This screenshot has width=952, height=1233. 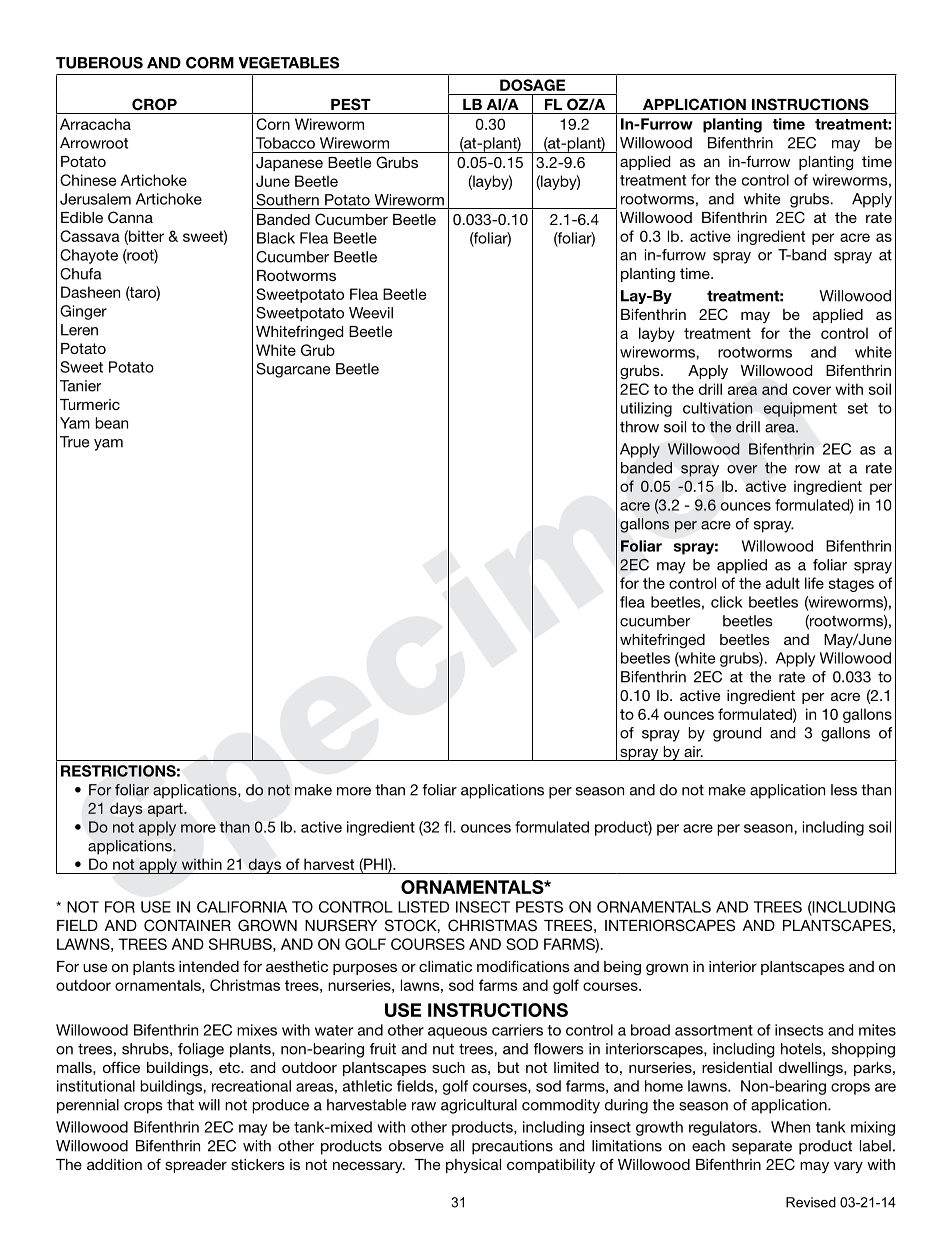 I want to click on DOSAGE, so click(x=532, y=85).
